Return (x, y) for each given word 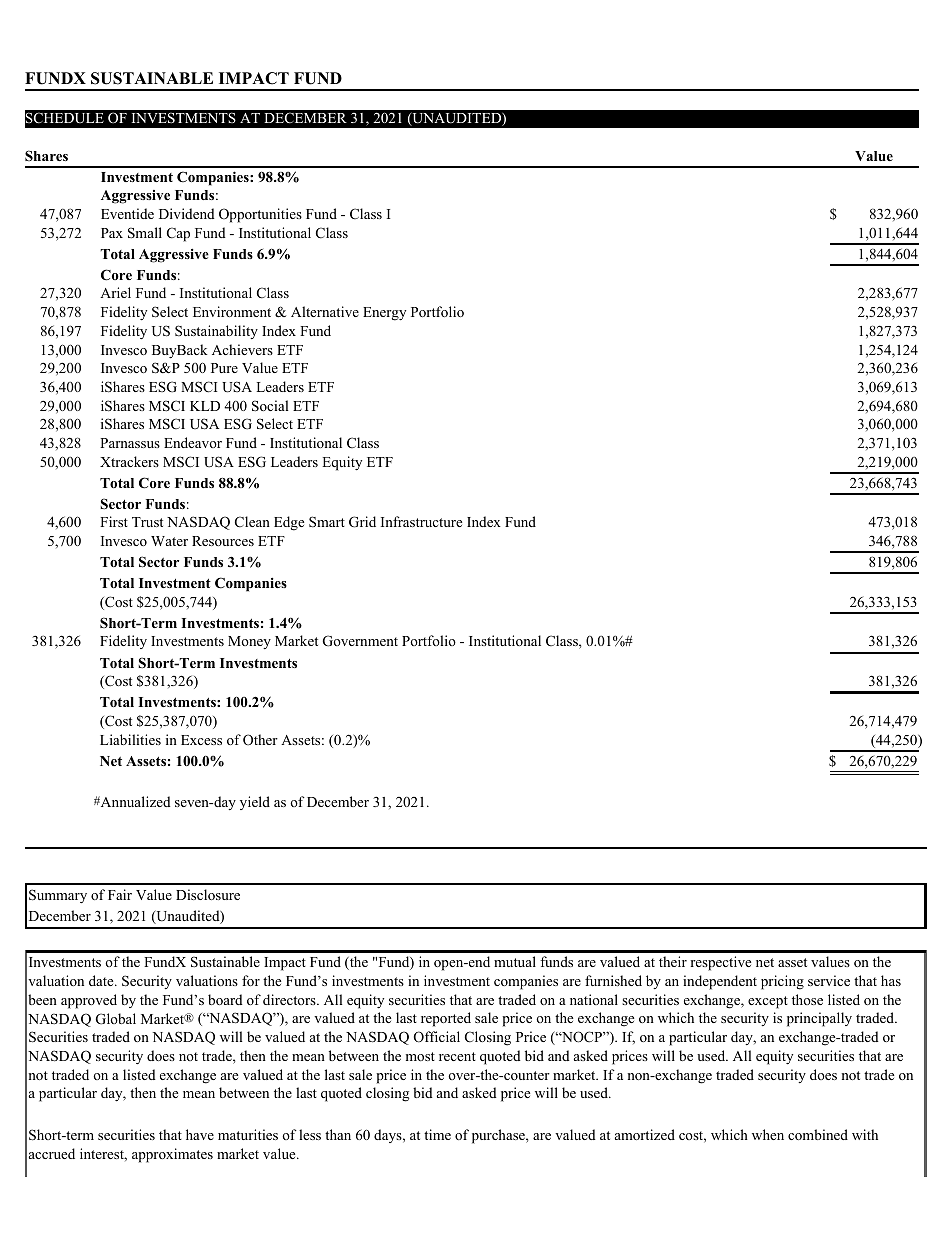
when (768, 1134)
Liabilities (130, 739)
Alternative (325, 311)
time (437, 1134)
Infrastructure (421, 521)
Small (145, 233)
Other (260, 740)
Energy (384, 314)
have (200, 1134)
